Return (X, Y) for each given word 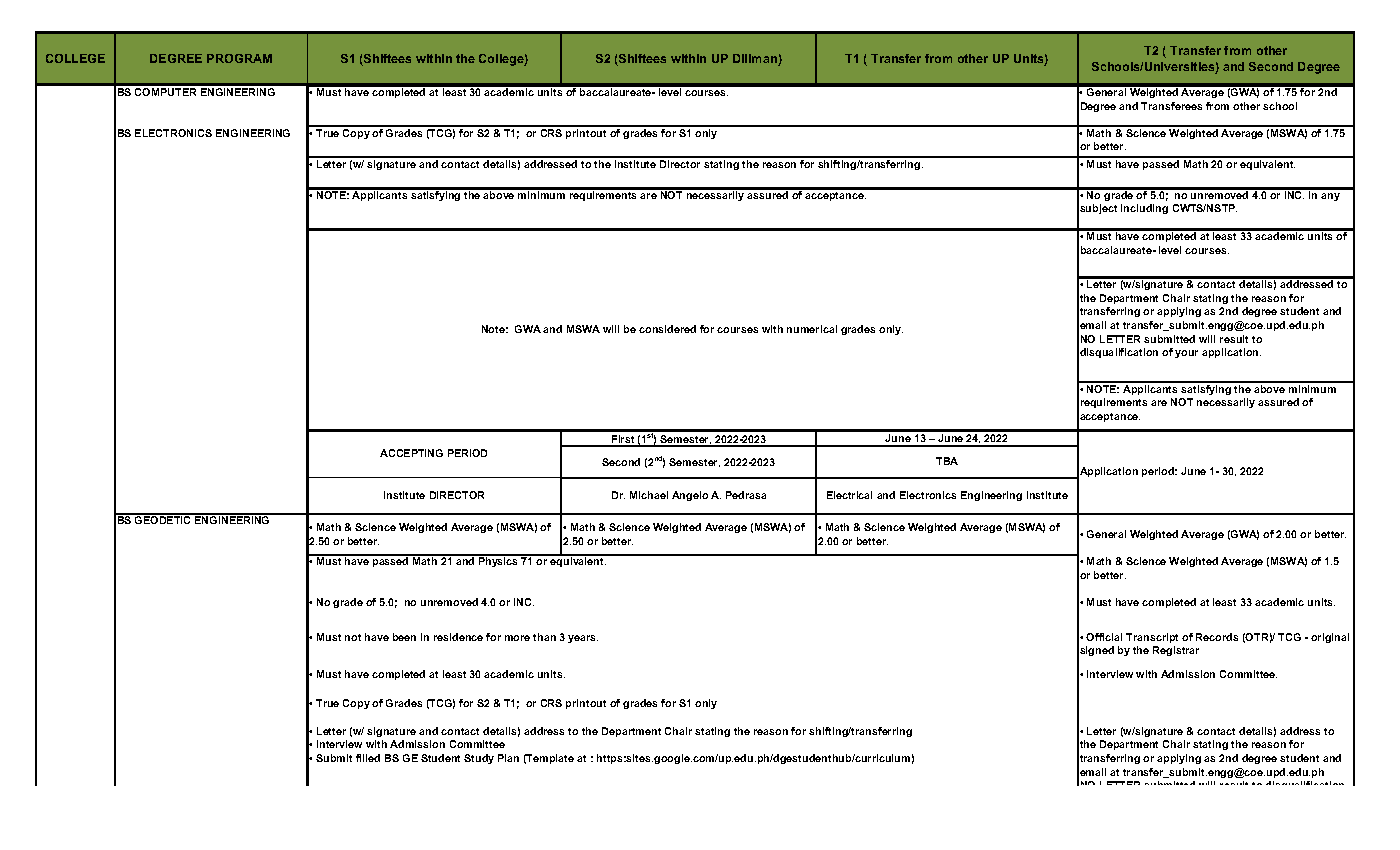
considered (667, 329)
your (1186, 354)
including (1144, 209)
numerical (812, 329)
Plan (508, 758)
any (1330, 197)
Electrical (849, 495)
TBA (947, 461)
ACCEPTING (411, 453)
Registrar (1176, 651)
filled (368, 758)
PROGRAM (239, 58)
